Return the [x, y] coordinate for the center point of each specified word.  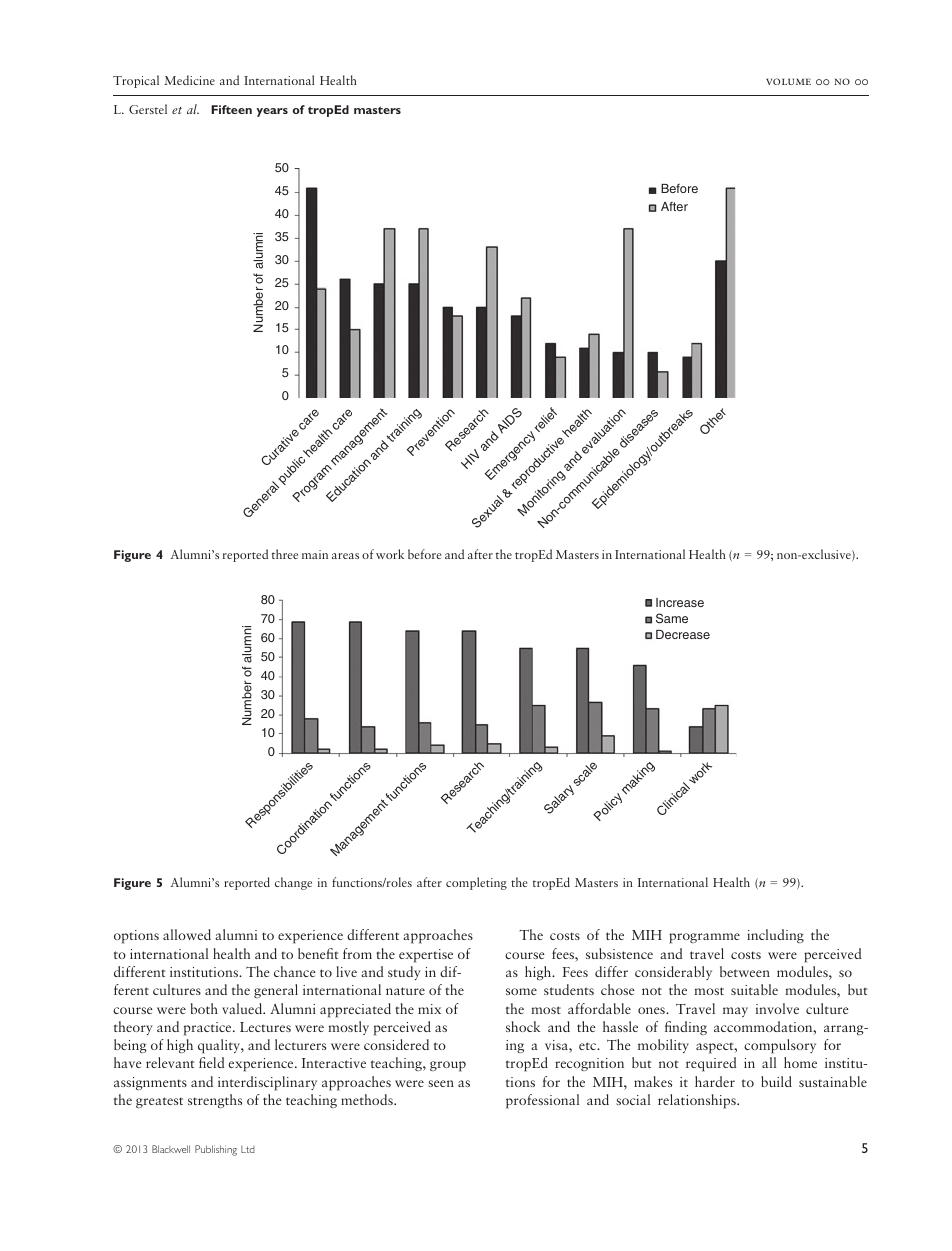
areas [345, 556]
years [272, 112]
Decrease [683, 634]
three [285, 554]
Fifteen [231, 109]
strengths [215, 1101]
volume [788, 81]
